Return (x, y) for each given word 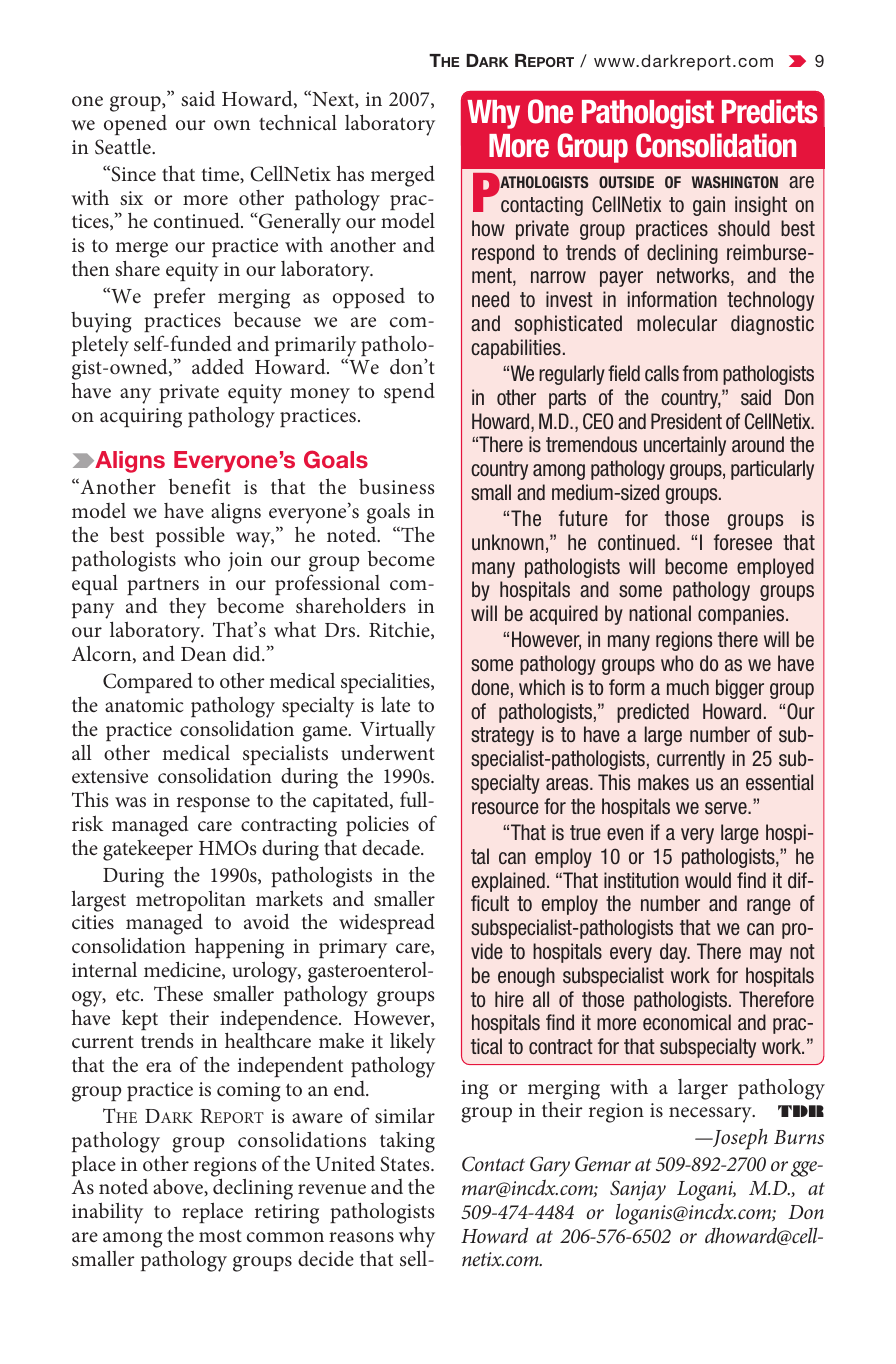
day (675, 953)
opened (135, 125)
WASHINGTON (735, 182)
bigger (740, 689)
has (350, 173)
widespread (387, 923)
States (406, 1164)
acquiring (141, 418)
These (178, 993)
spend (409, 392)
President (686, 421)
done (490, 687)
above (179, 1187)
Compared (148, 682)
